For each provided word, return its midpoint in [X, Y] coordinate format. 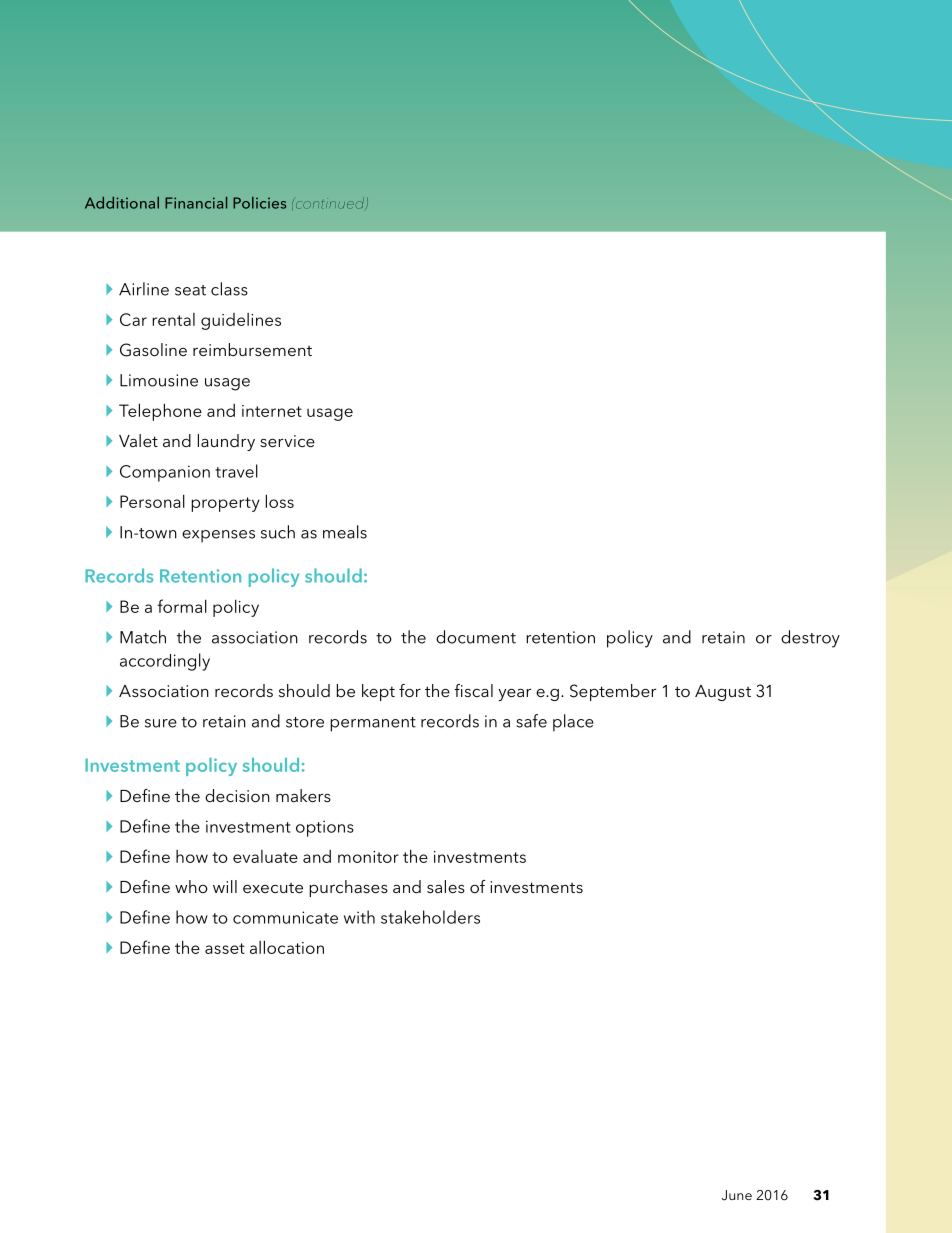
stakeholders [430, 917]
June [736, 1195]
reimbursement [252, 349]
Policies [259, 203]
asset [225, 948]
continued [330, 204]
